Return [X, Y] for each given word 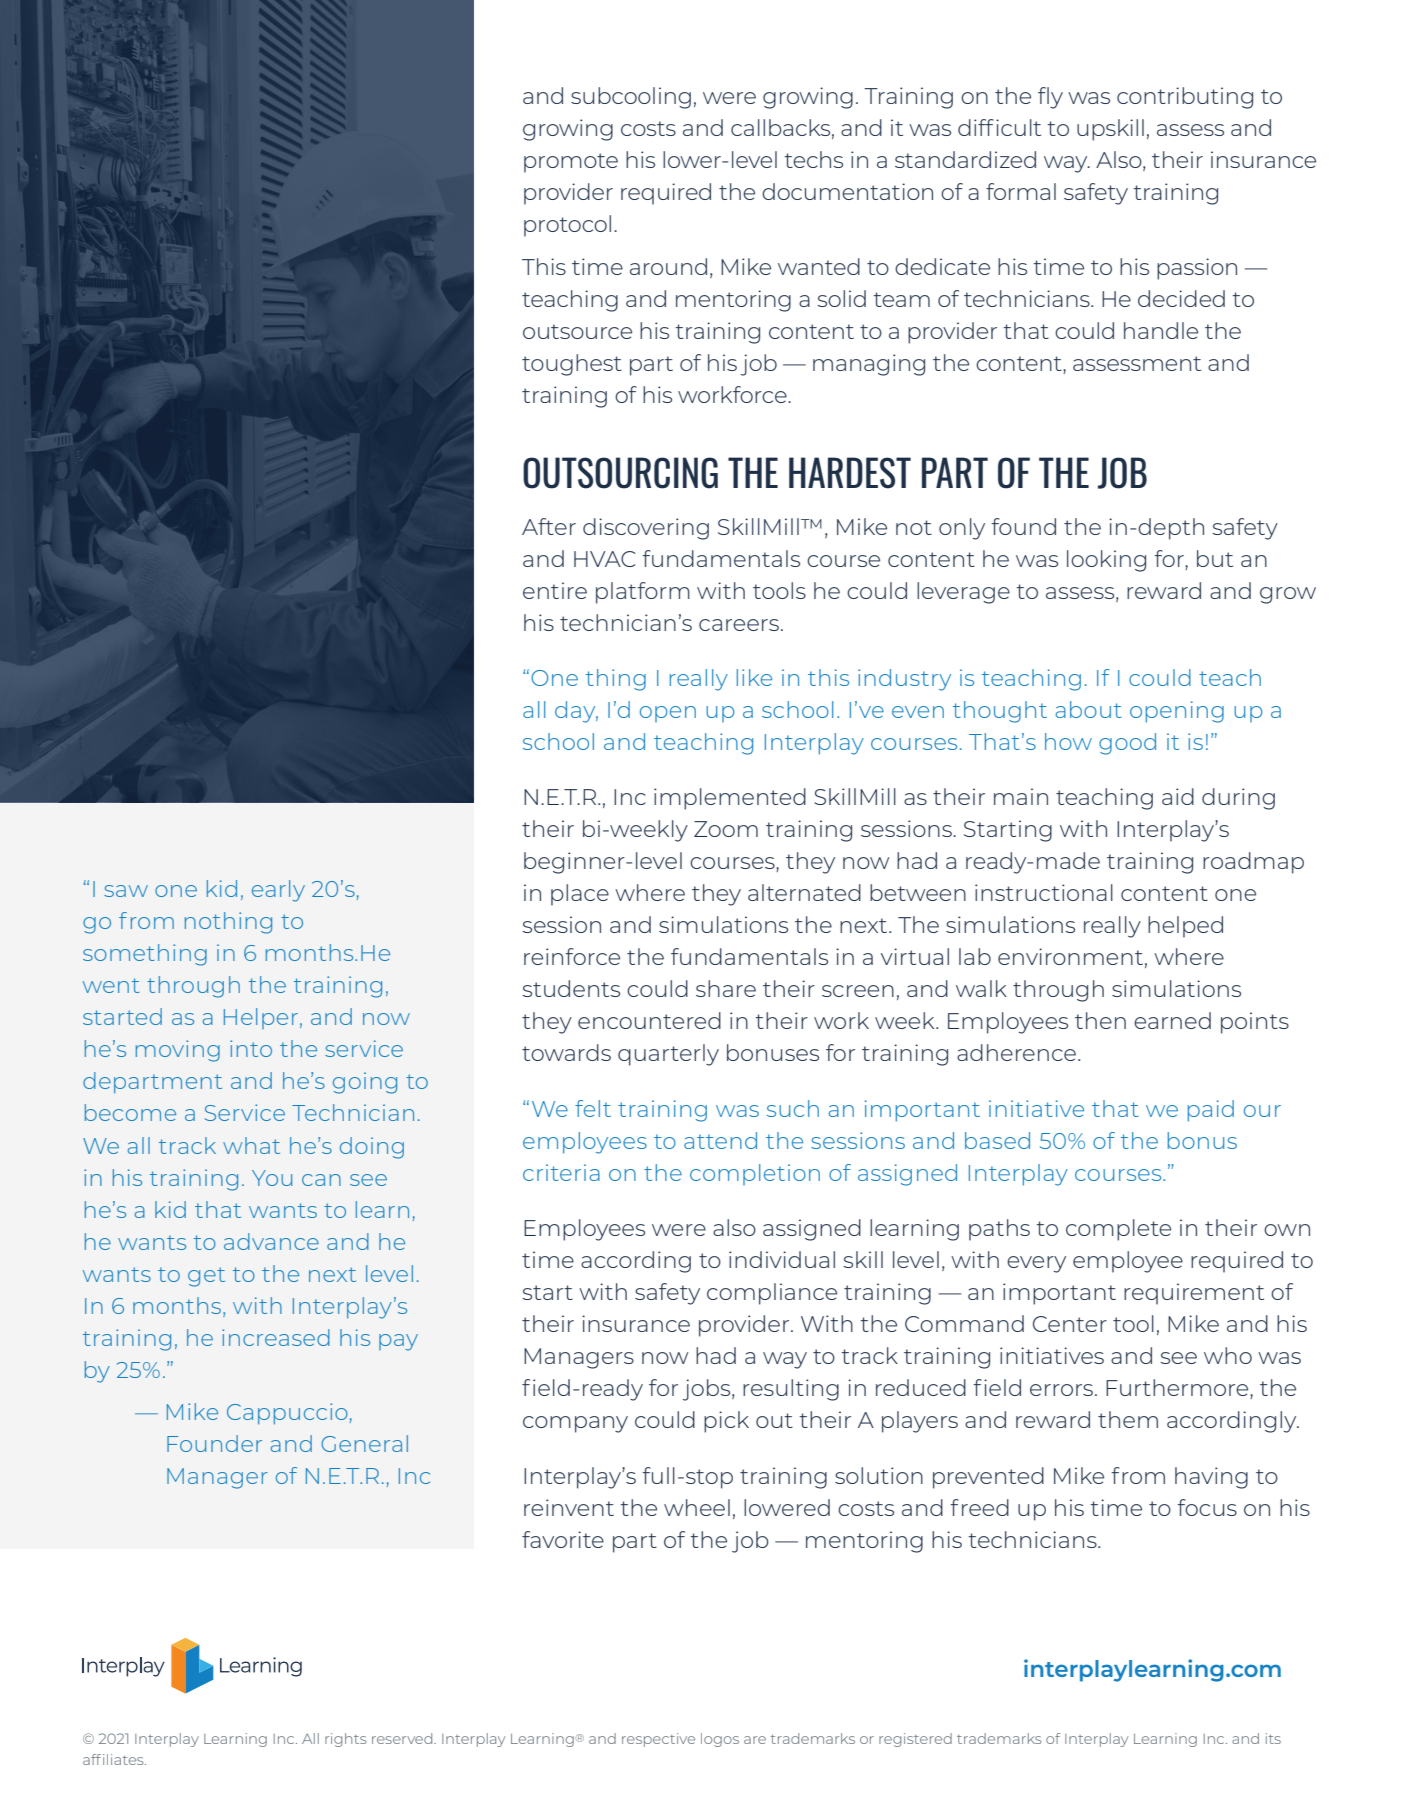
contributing [1185, 98]
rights [345, 1740]
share [726, 988]
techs [813, 159]
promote [571, 163]
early [278, 891]
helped [1185, 927]
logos [720, 1740]
